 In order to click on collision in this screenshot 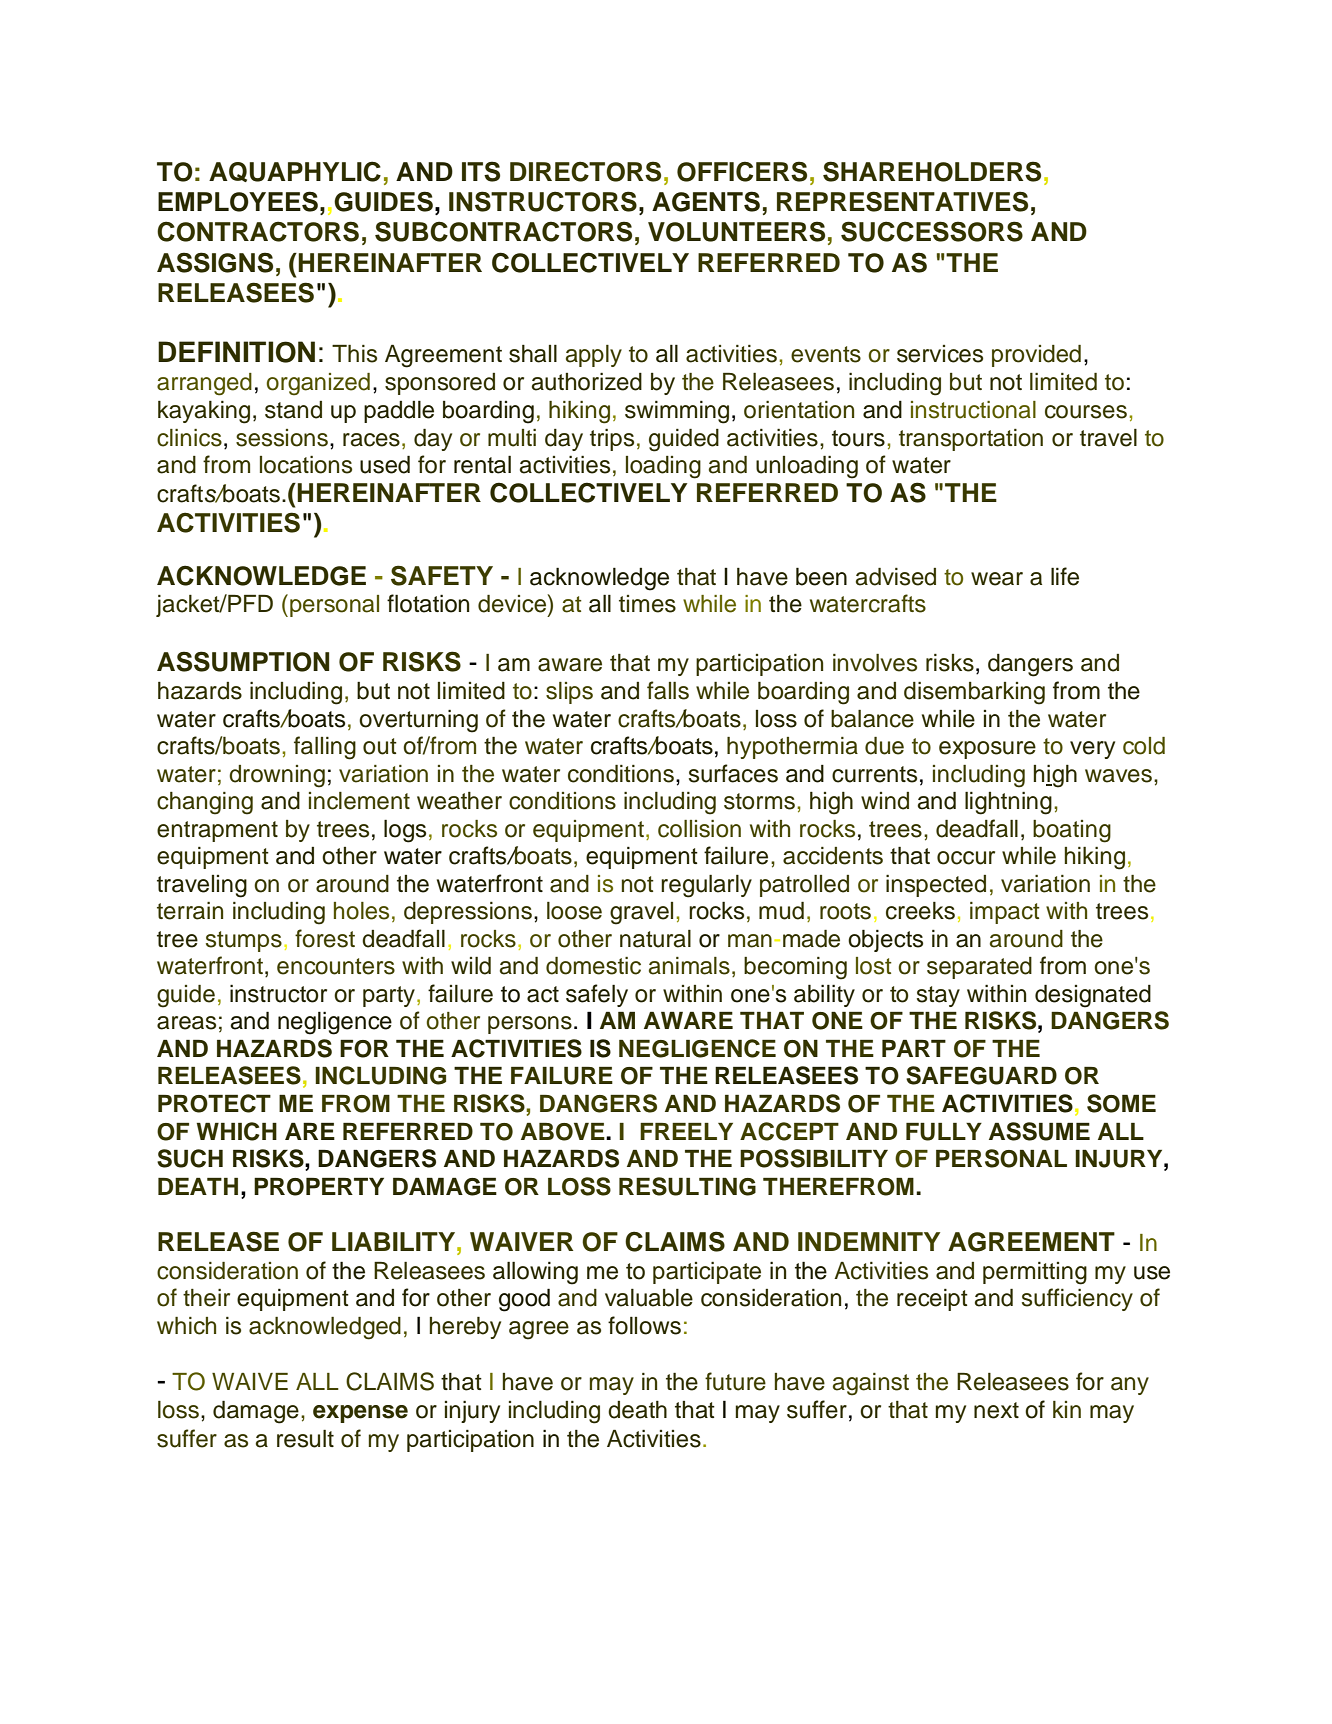, I will do `click(699, 829)`.
